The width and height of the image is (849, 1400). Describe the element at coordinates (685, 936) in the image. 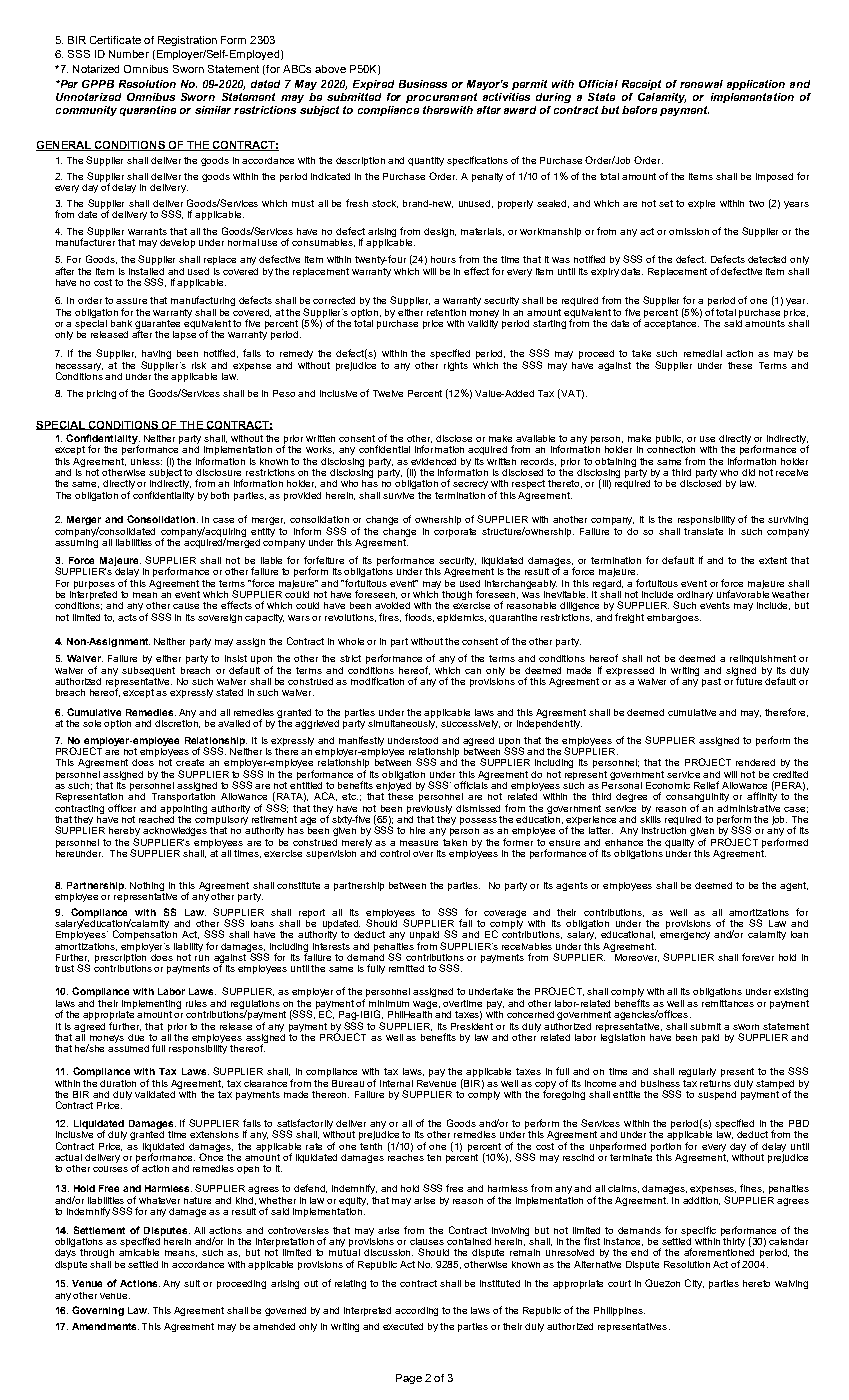

I see `emergency` at that location.
